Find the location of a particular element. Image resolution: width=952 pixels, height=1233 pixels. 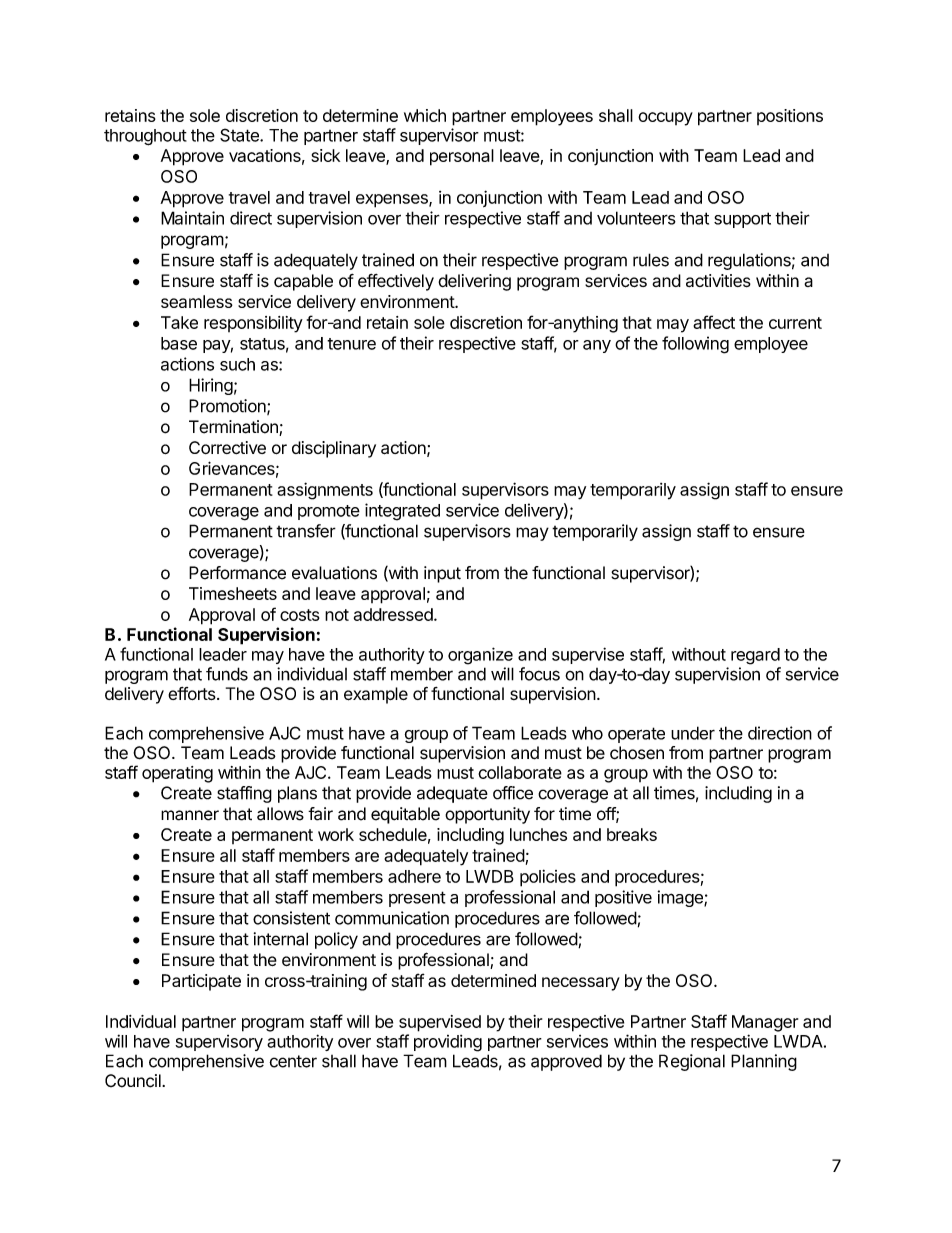

State is located at coordinates (240, 135).
